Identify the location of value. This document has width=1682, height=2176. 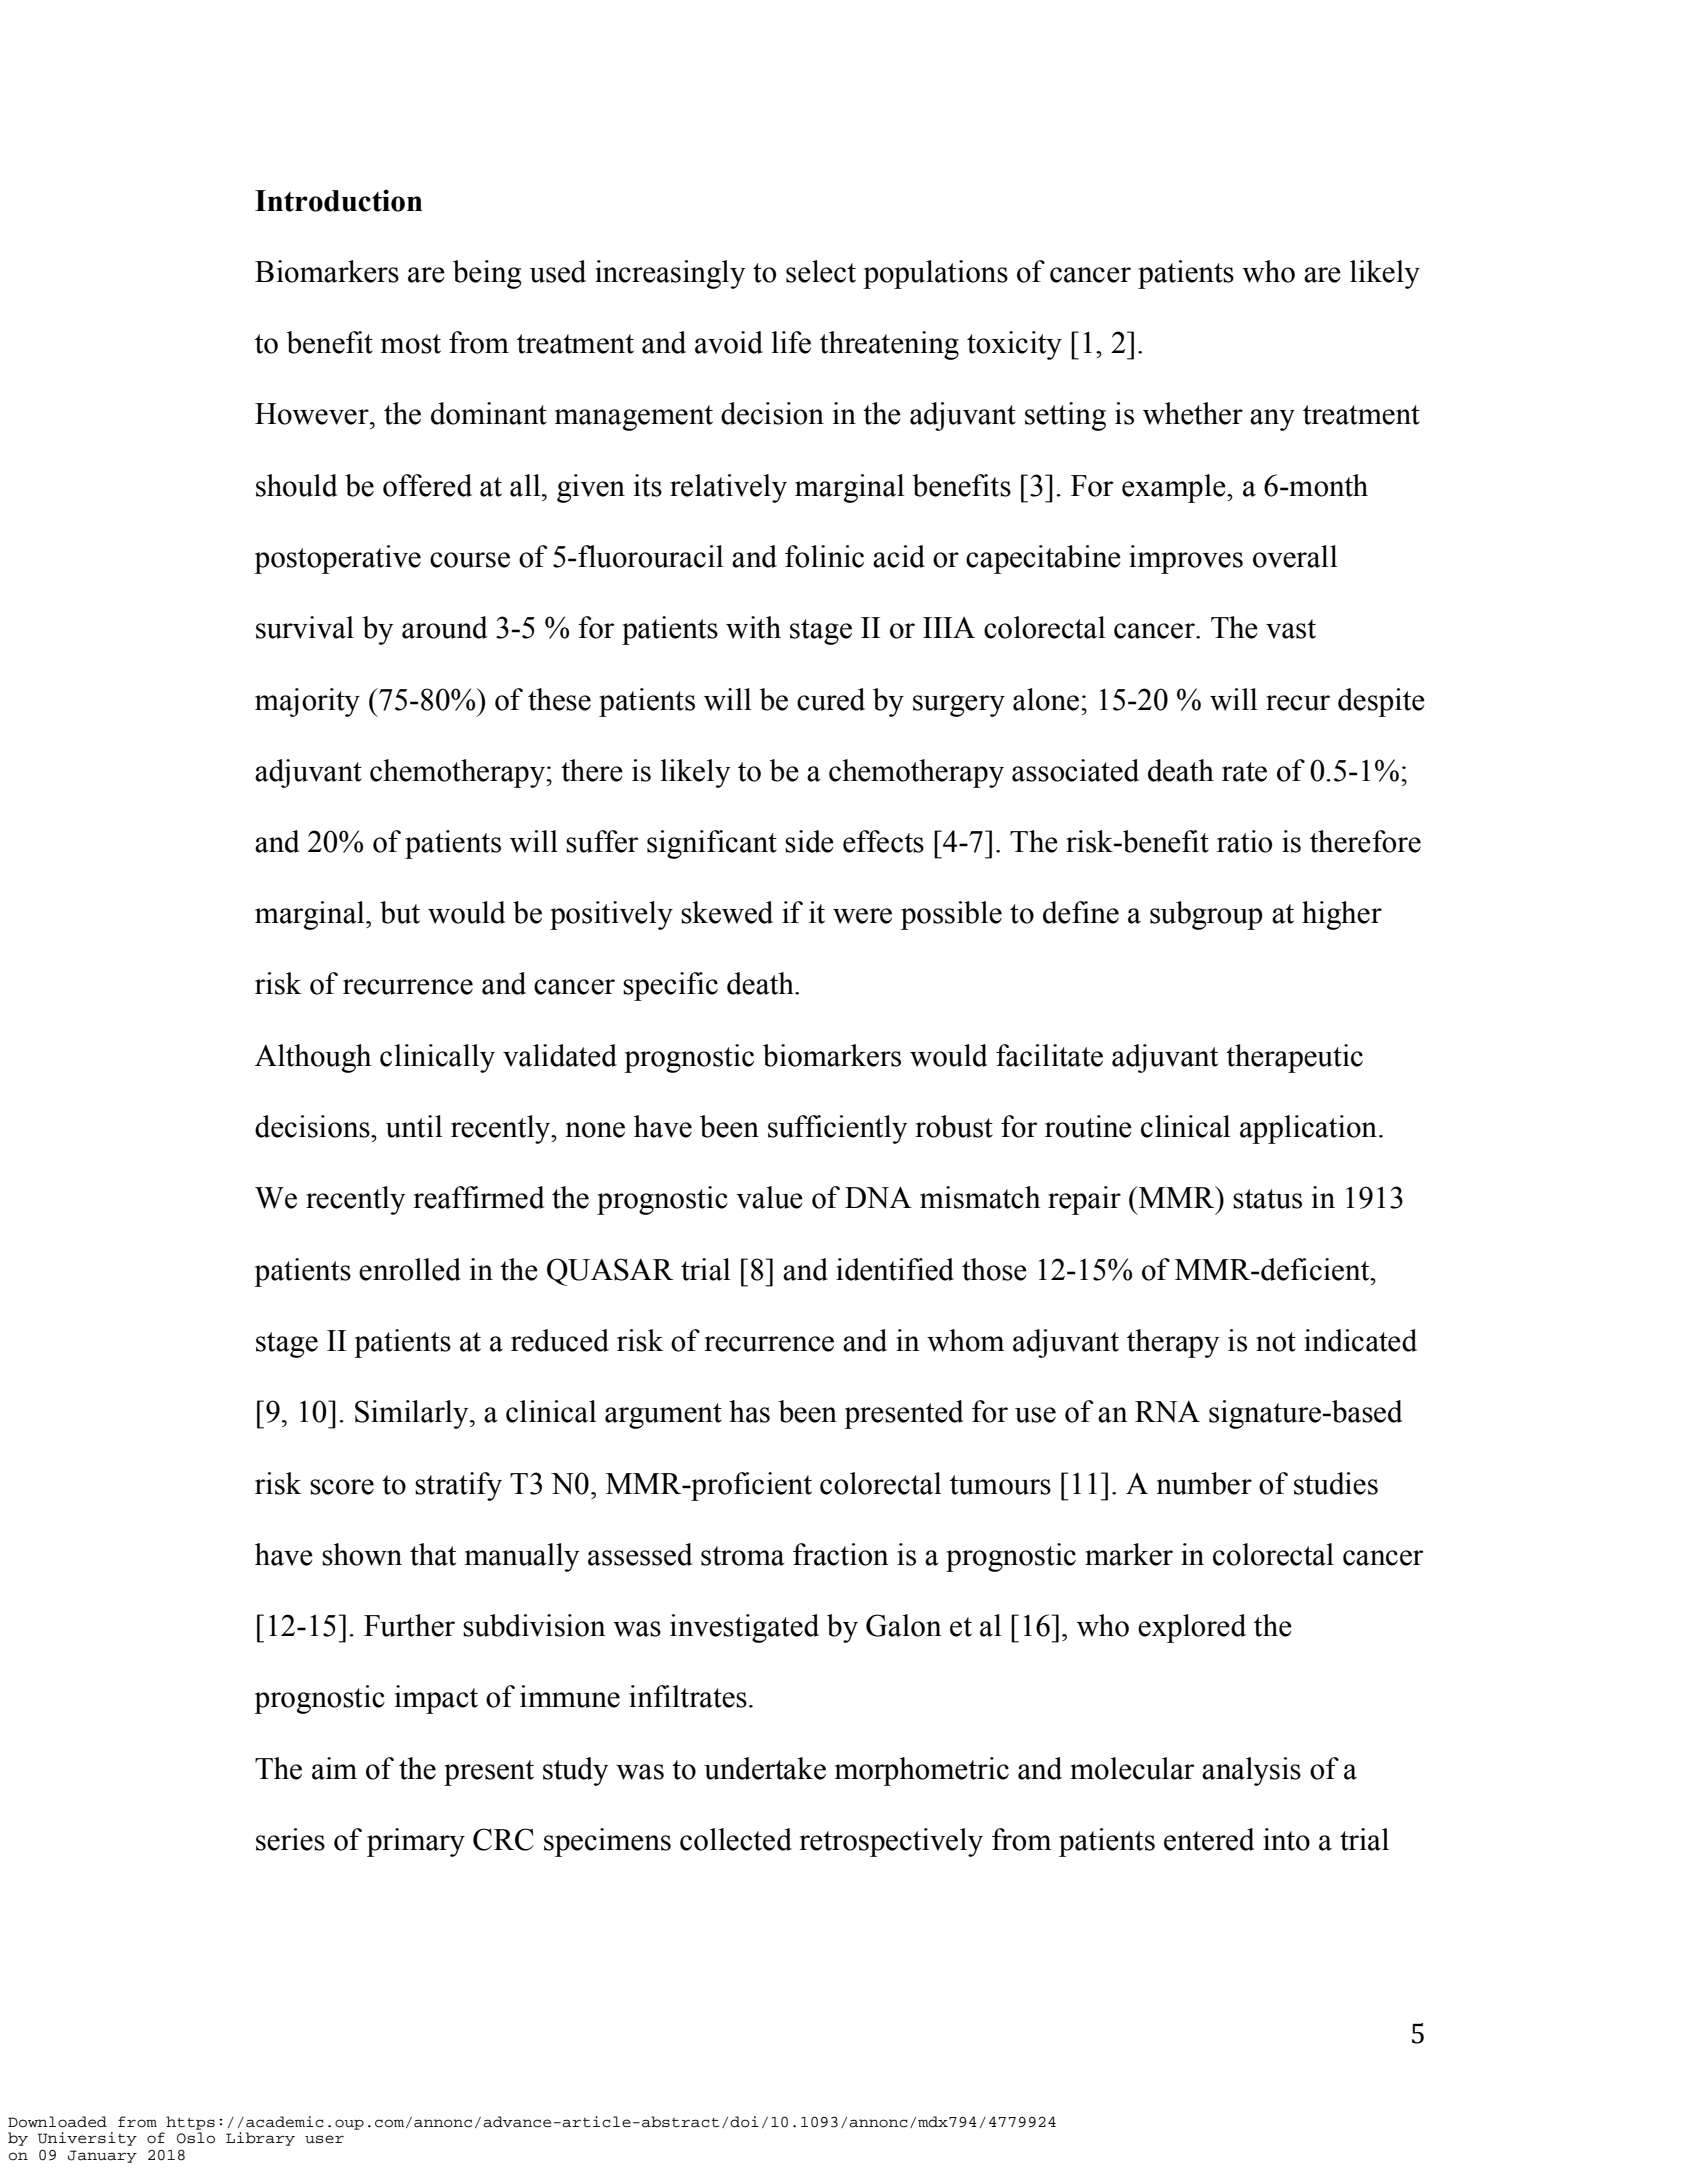
(769, 1197).
